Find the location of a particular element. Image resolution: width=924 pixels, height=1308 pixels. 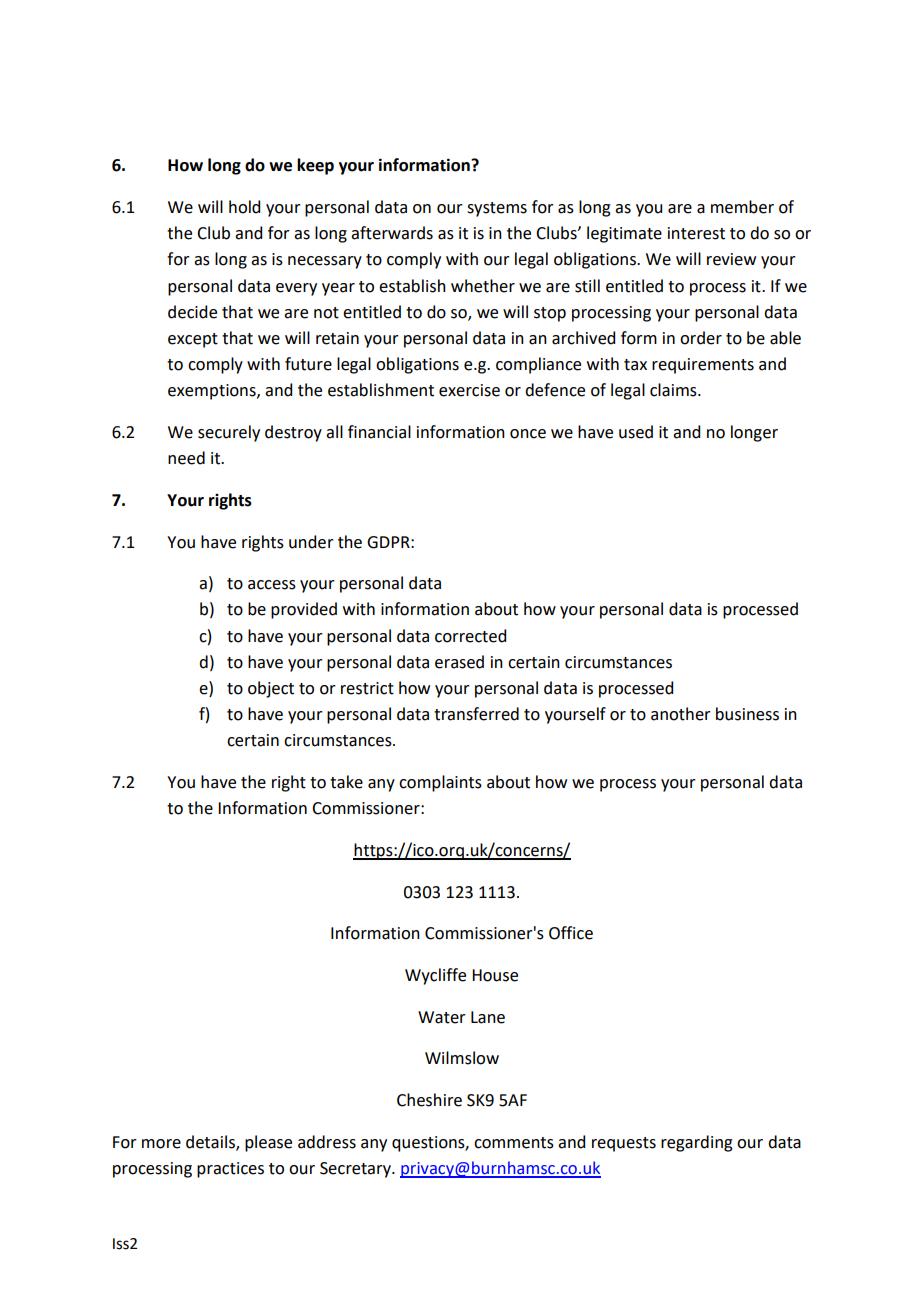

regarding is located at coordinates (697, 1143).
